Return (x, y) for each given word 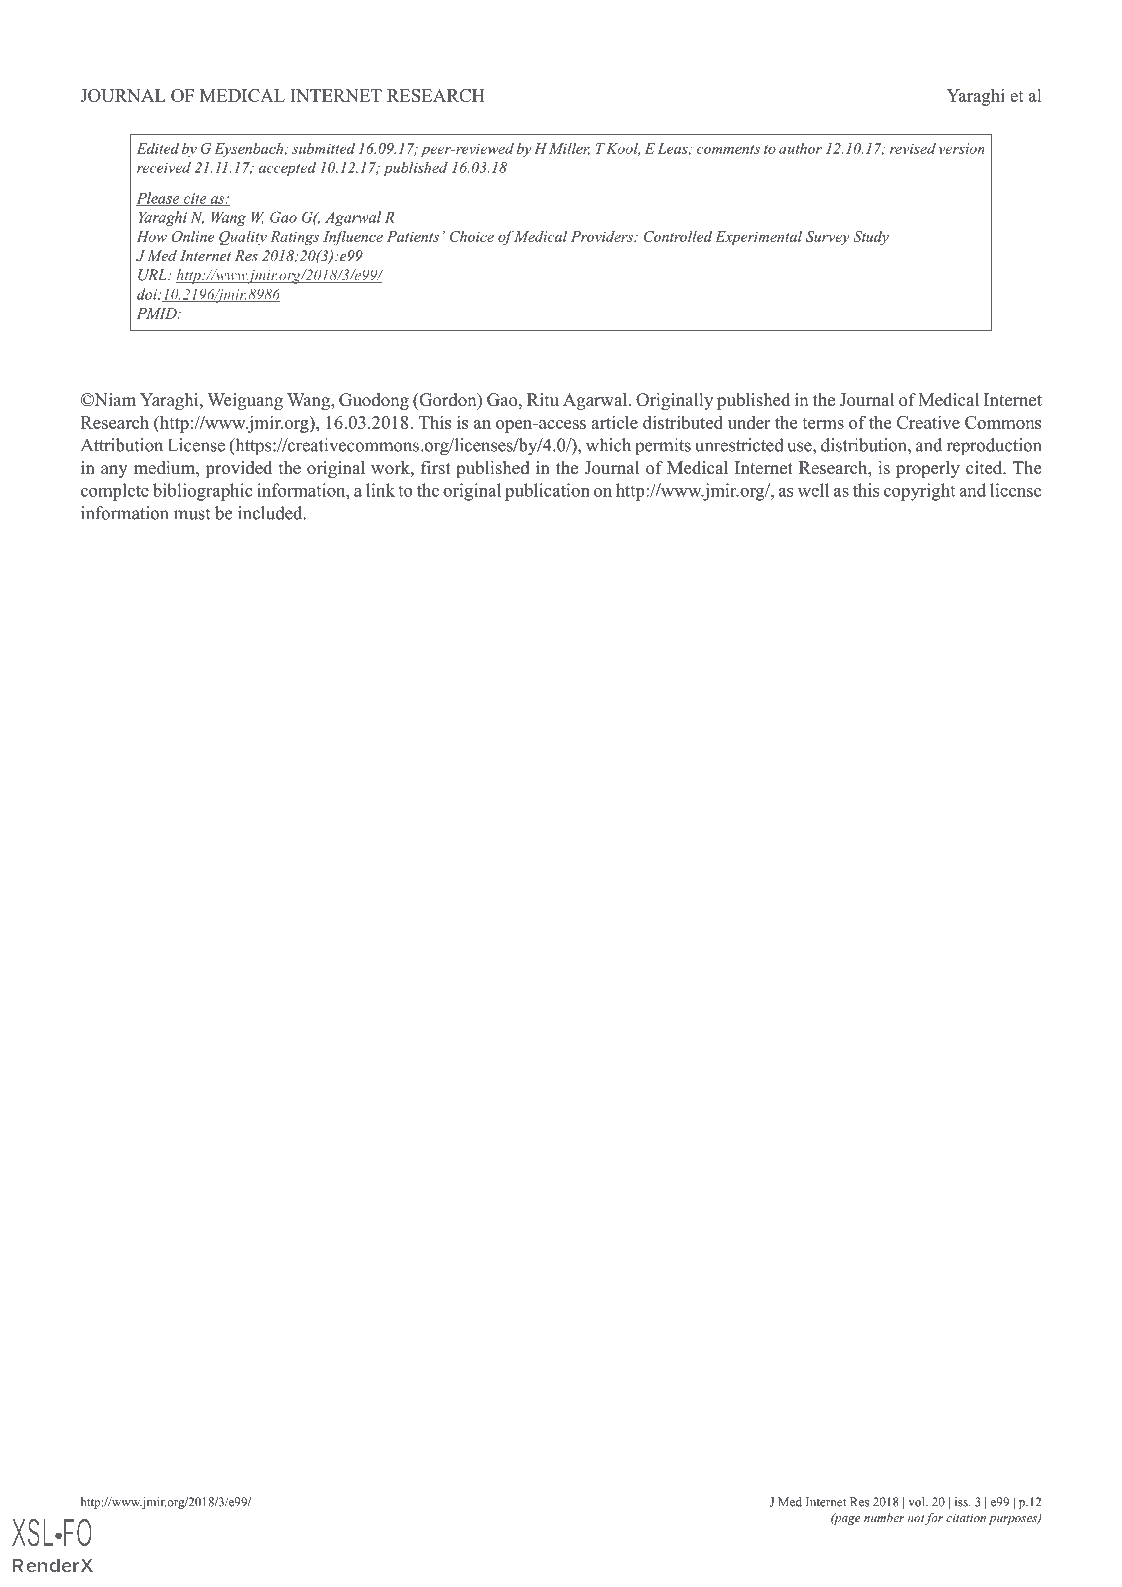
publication (547, 492)
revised (913, 148)
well (813, 490)
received (164, 167)
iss (962, 1502)
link (380, 490)
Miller (569, 149)
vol (917, 1502)
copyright (919, 492)
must (192, 514)
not (916, 1518)
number (884, 1517)
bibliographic (203, 492)
